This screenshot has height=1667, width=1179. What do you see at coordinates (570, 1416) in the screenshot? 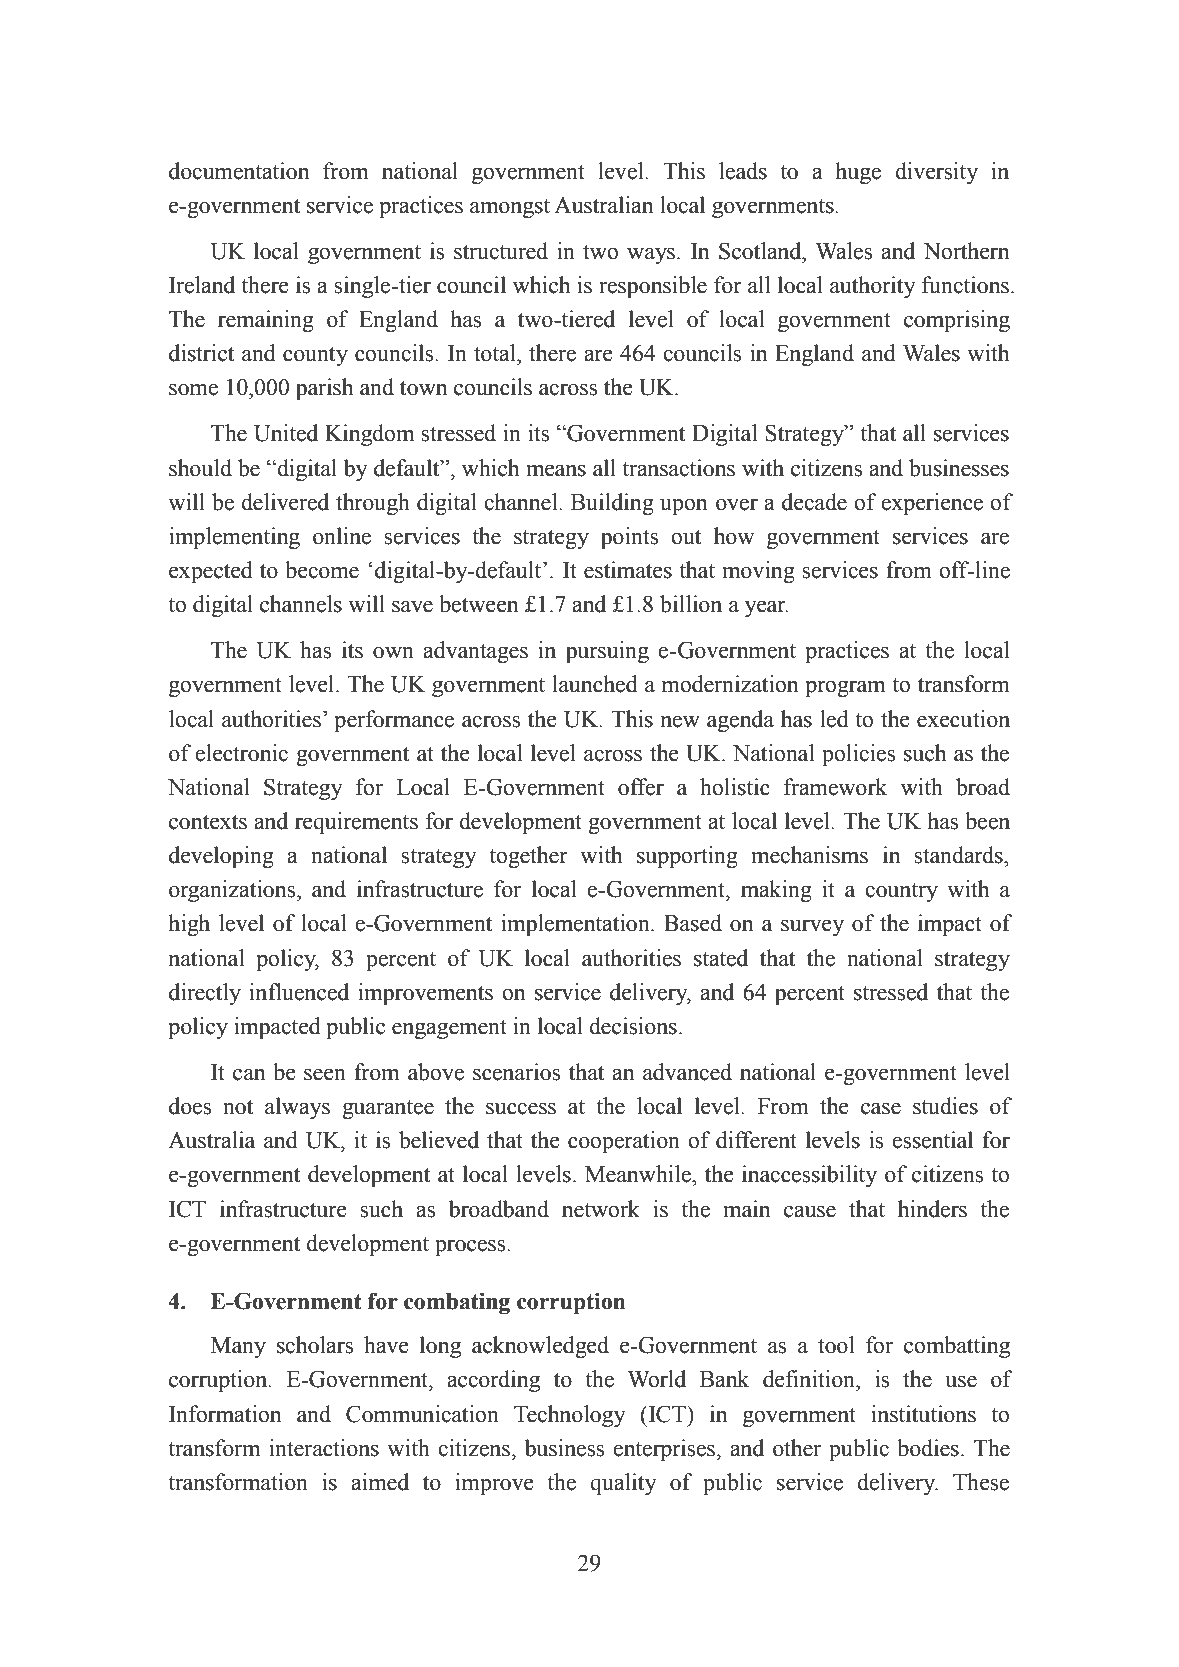
I see `Technology` at bounding box center [570, 1416].
